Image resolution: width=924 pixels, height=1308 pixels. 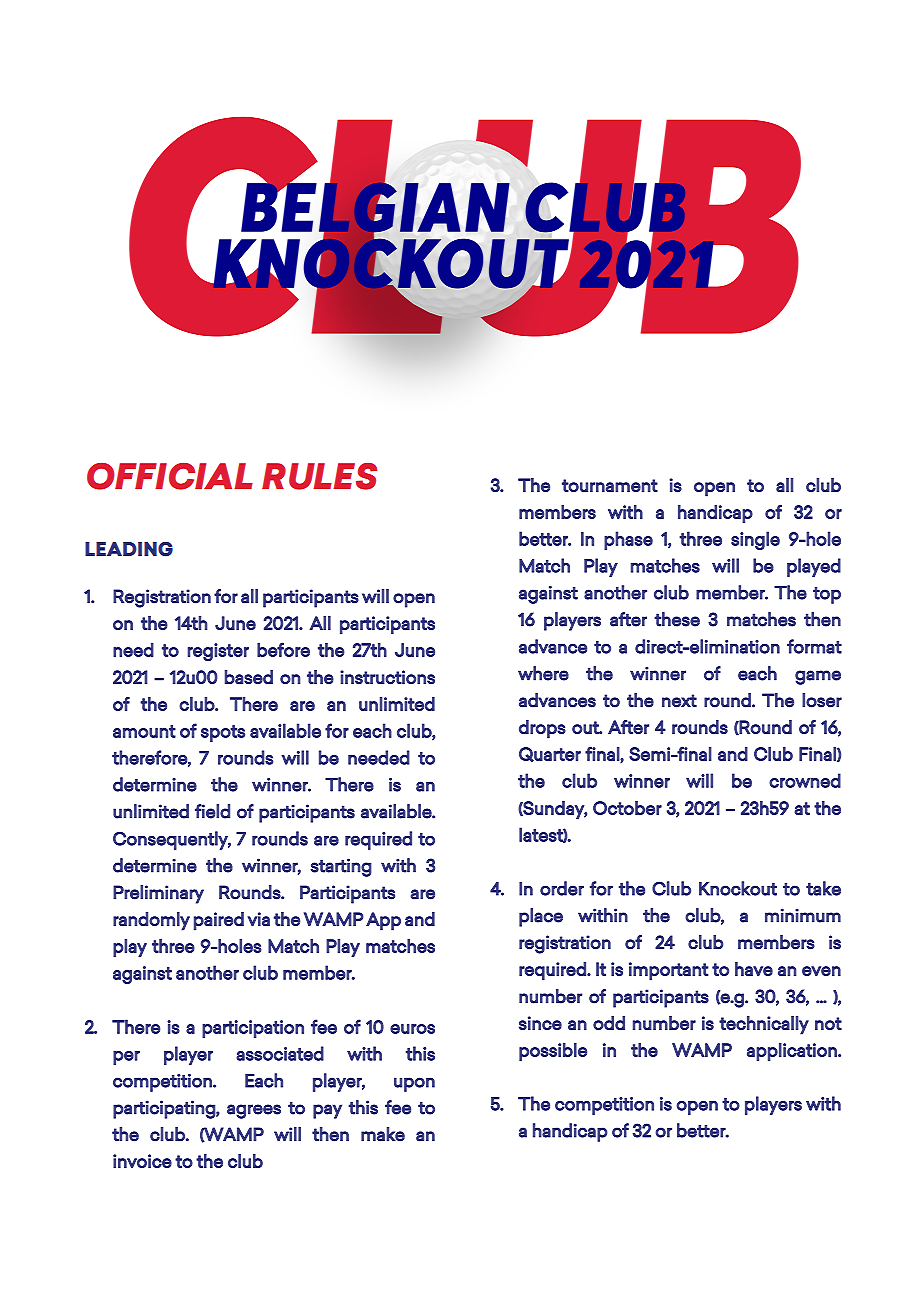 What do you see at coordinates (793, 1052) in the screenshot?
I see `application` at bounding box center [793, 1052].
